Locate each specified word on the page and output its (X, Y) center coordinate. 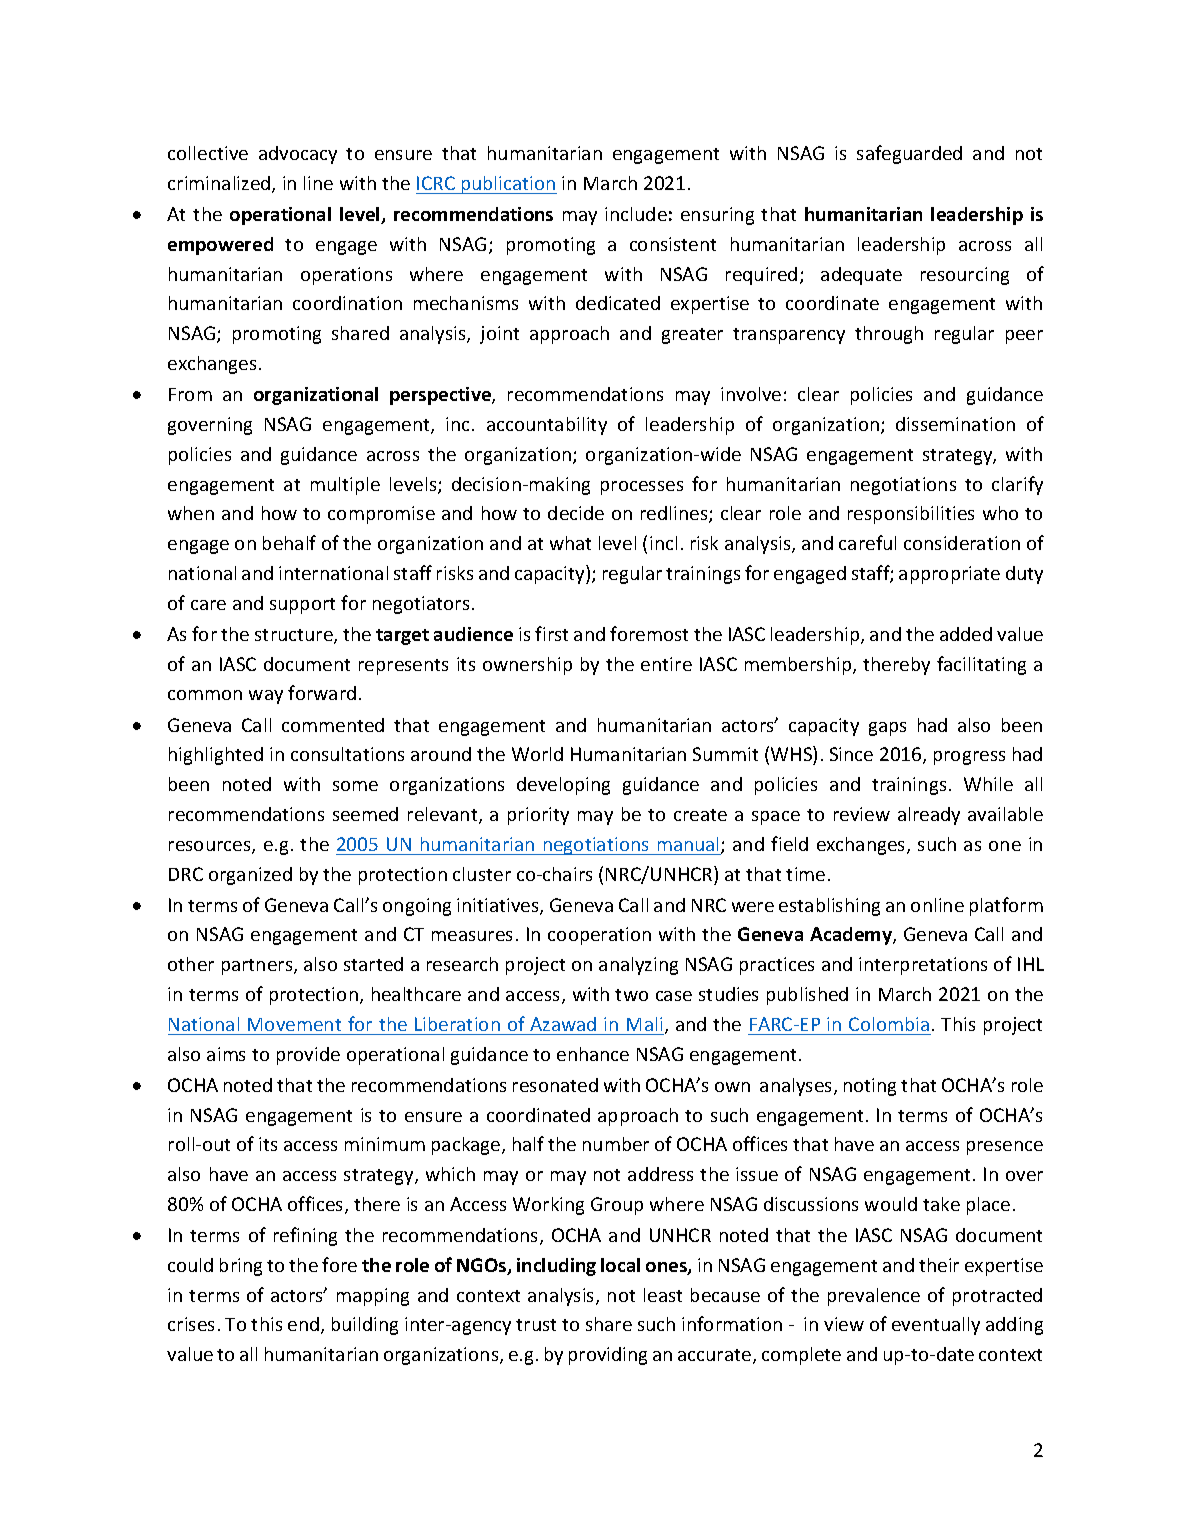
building (365, 1326)
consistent (673, 244)
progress (969, 758)
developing (563, 786)
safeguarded (909, 154)
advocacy (298, 155)
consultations (347, 754)
